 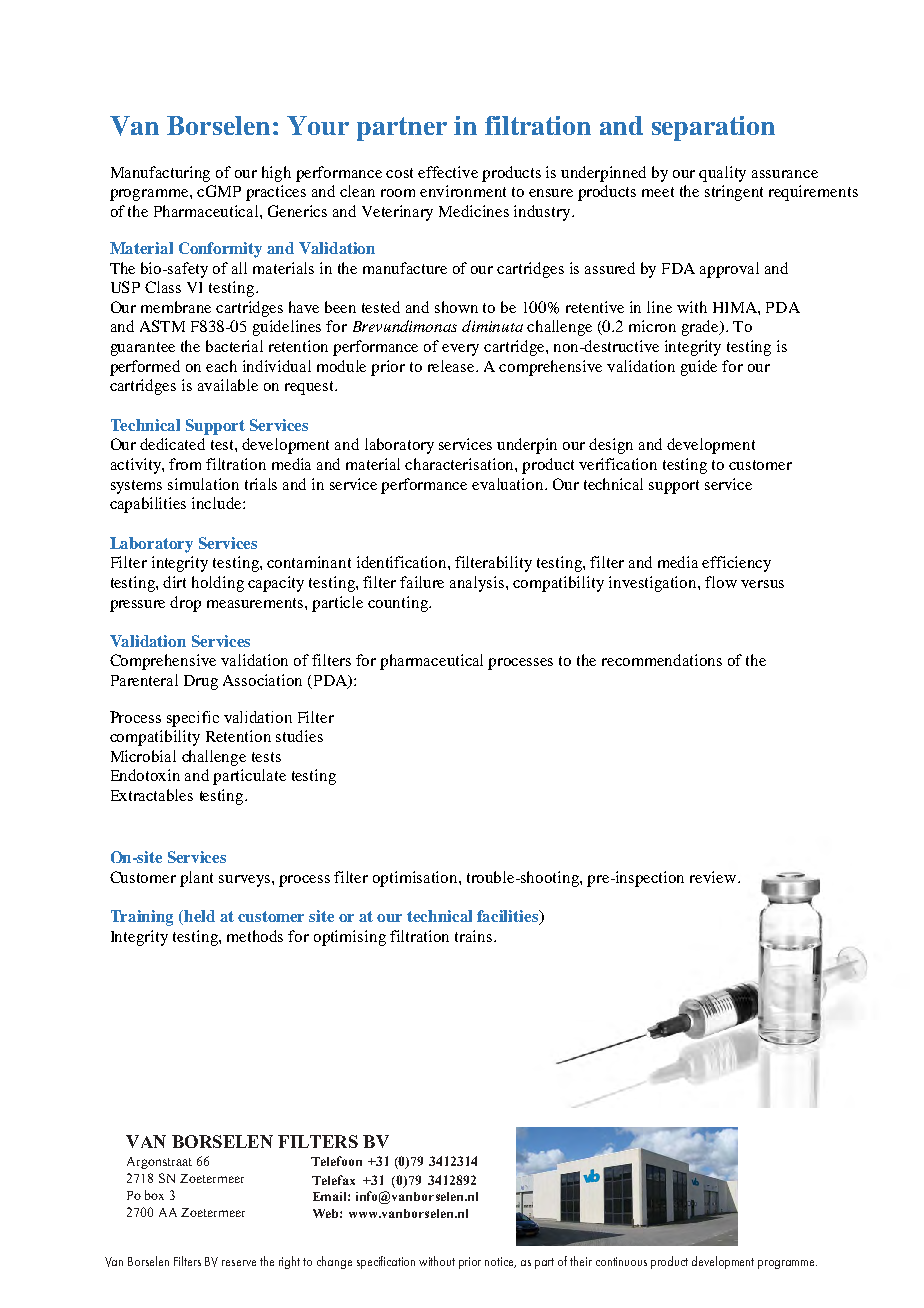 I want to click on quality, so click(x=722, y=174).
